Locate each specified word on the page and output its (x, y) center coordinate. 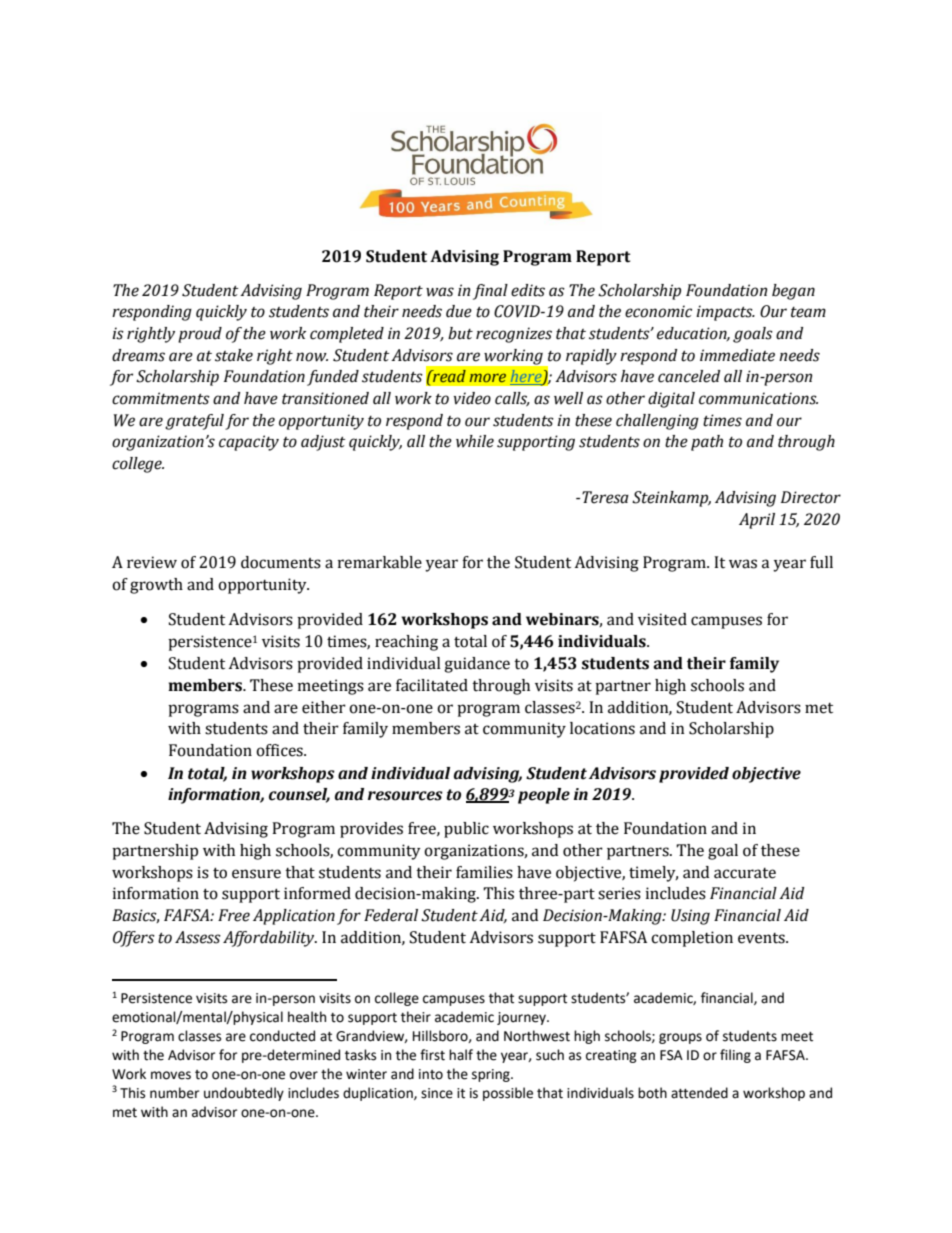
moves (171, 1075)
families (484, 872)
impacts (725, 313)
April (757, 521)
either (324, 707)
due (459, 311)
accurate (745, 873)
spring (492, 1075)
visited (662, 619)
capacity (249, 443)
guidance (477, 665)
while (475, 441)
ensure (256, 874)
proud (200, 335)
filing (735, 1056)
